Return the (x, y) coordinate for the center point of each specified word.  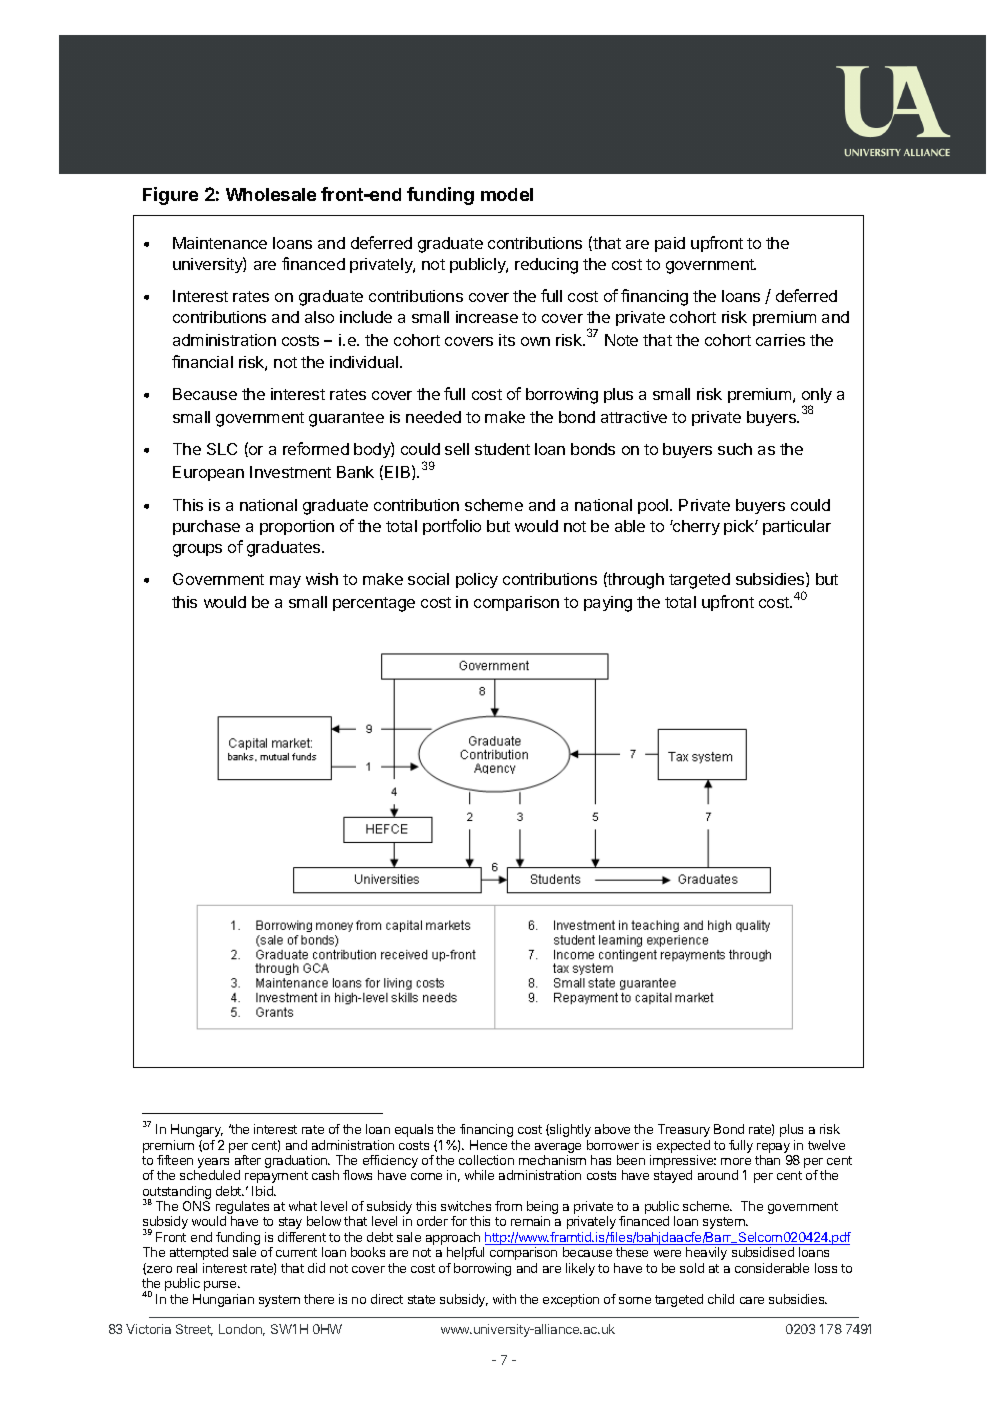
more (736, 1161)
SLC (222, 449)
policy (477, 580)
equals (414, 1130)
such (735, 449)
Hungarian (223, 1300)
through (635, 580)
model (507, 194)
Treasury (684, 1130)
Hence (488, 1145)
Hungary (197, 1130)
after (248, 1160)
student (502, 449)
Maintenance (220, 243)
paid (670, 244)
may (285, 582)
